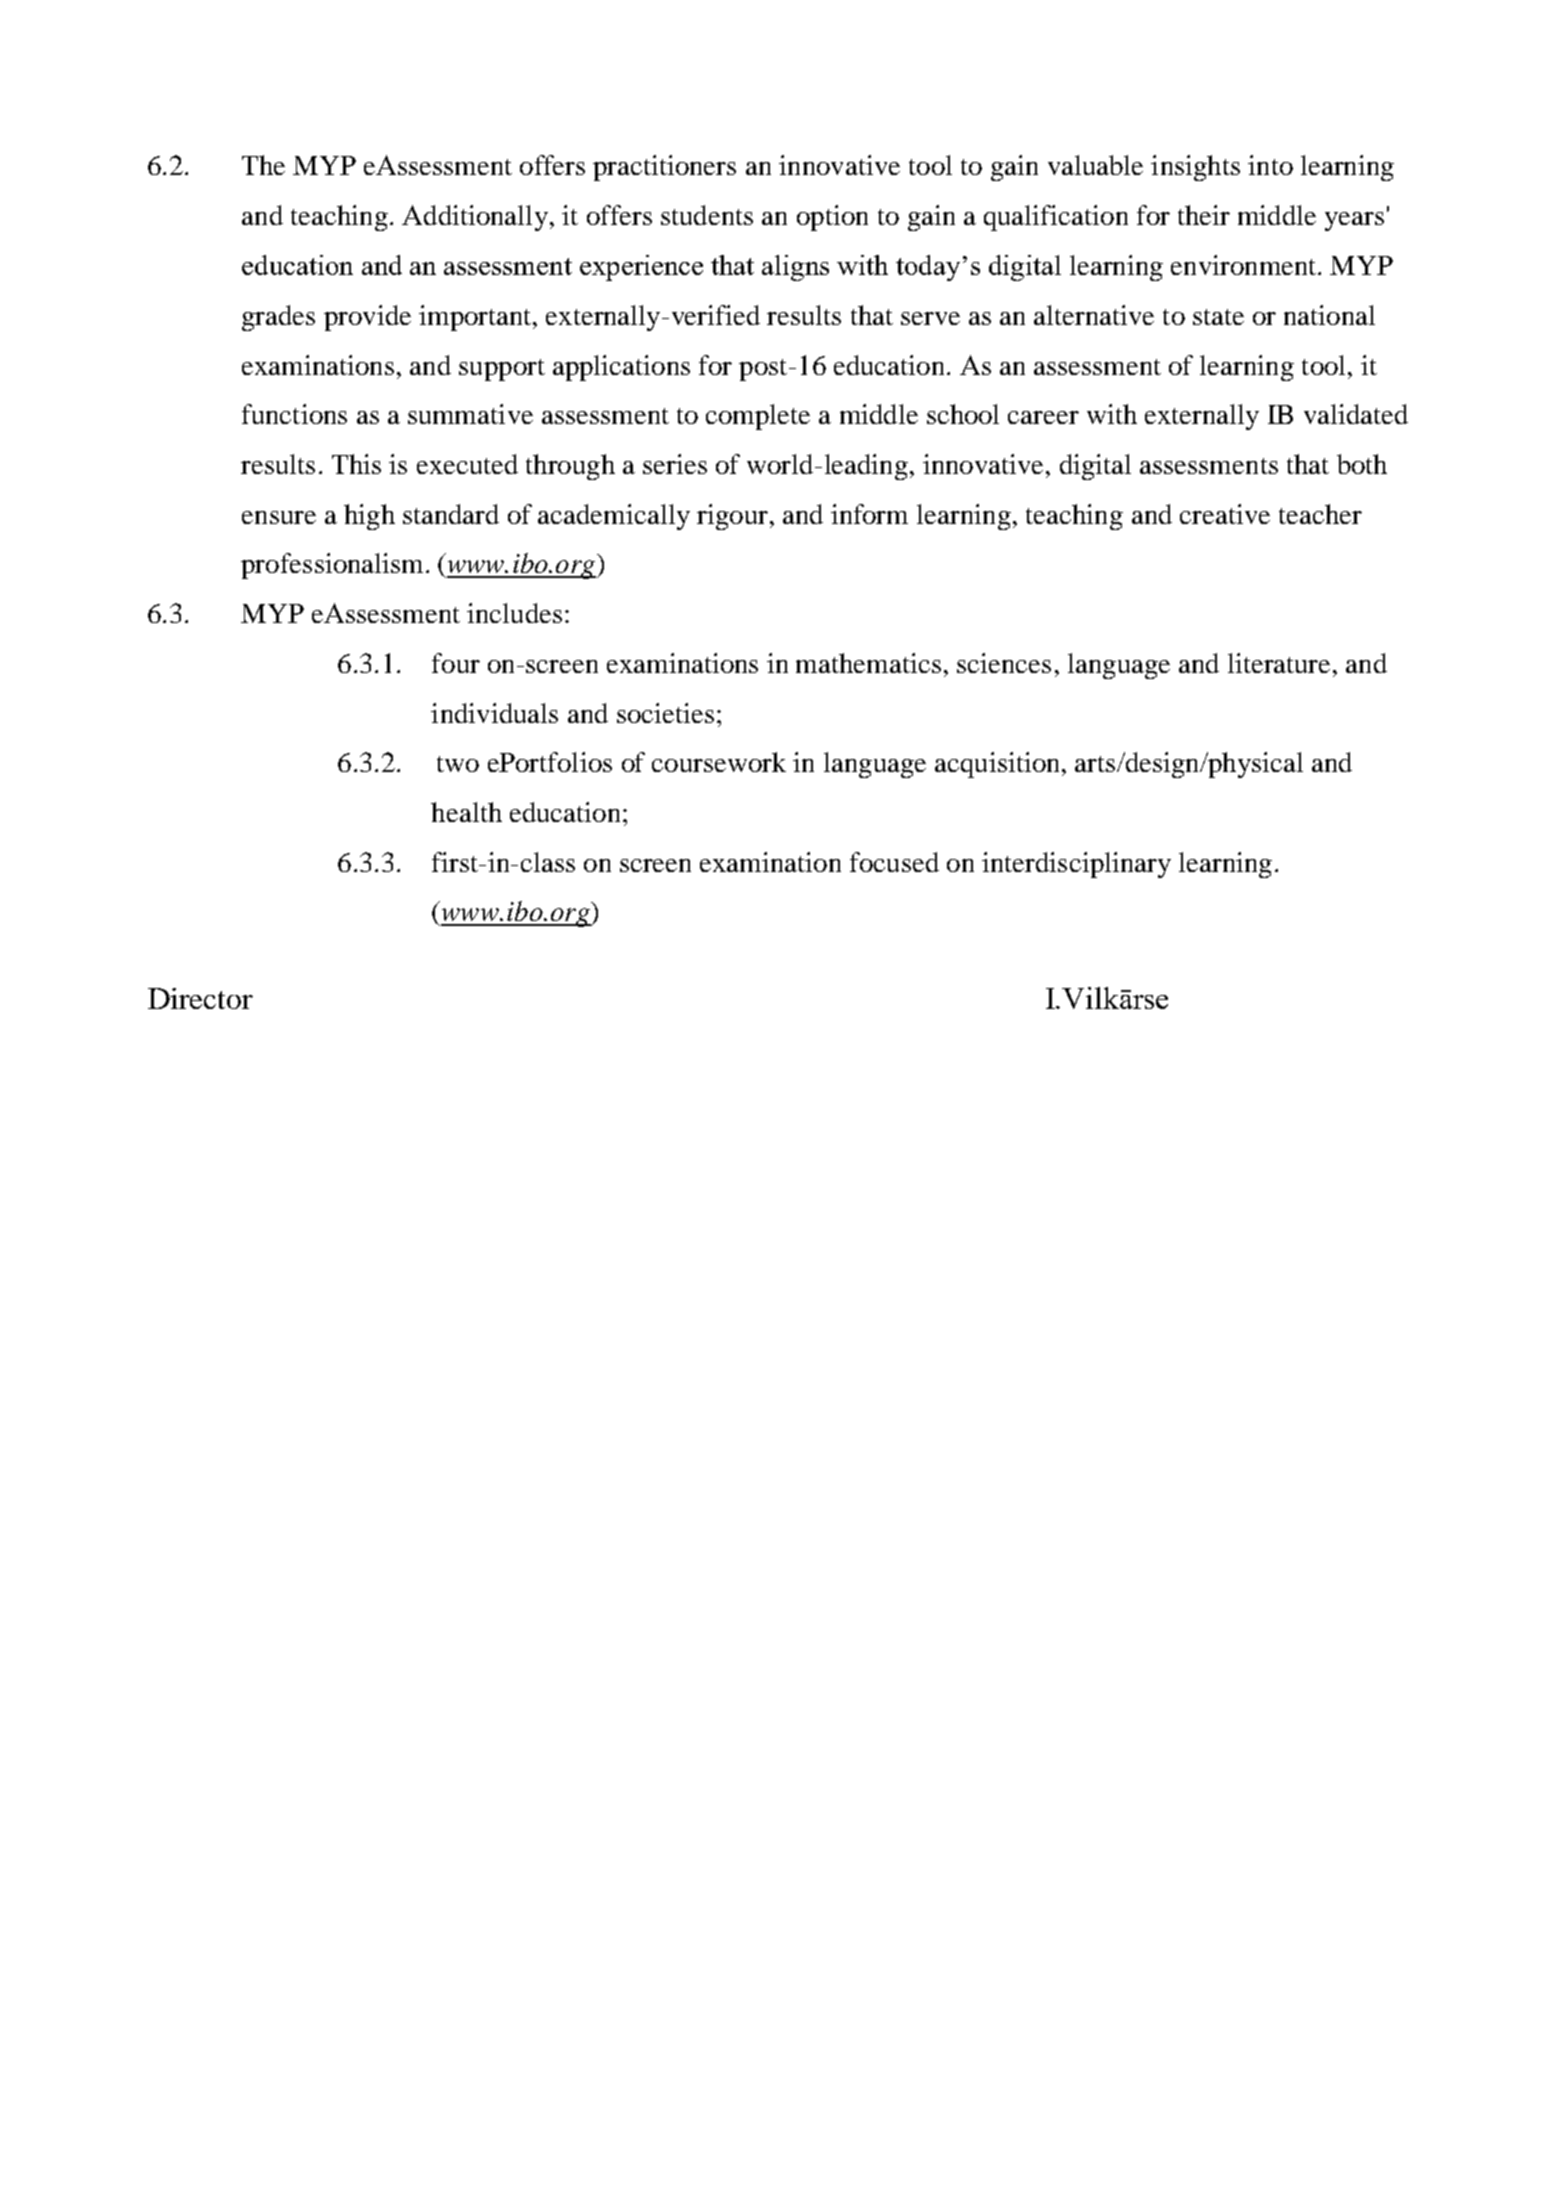 The image size is (1560, 2206). I want to click on Additionally, so click(475, 218).
